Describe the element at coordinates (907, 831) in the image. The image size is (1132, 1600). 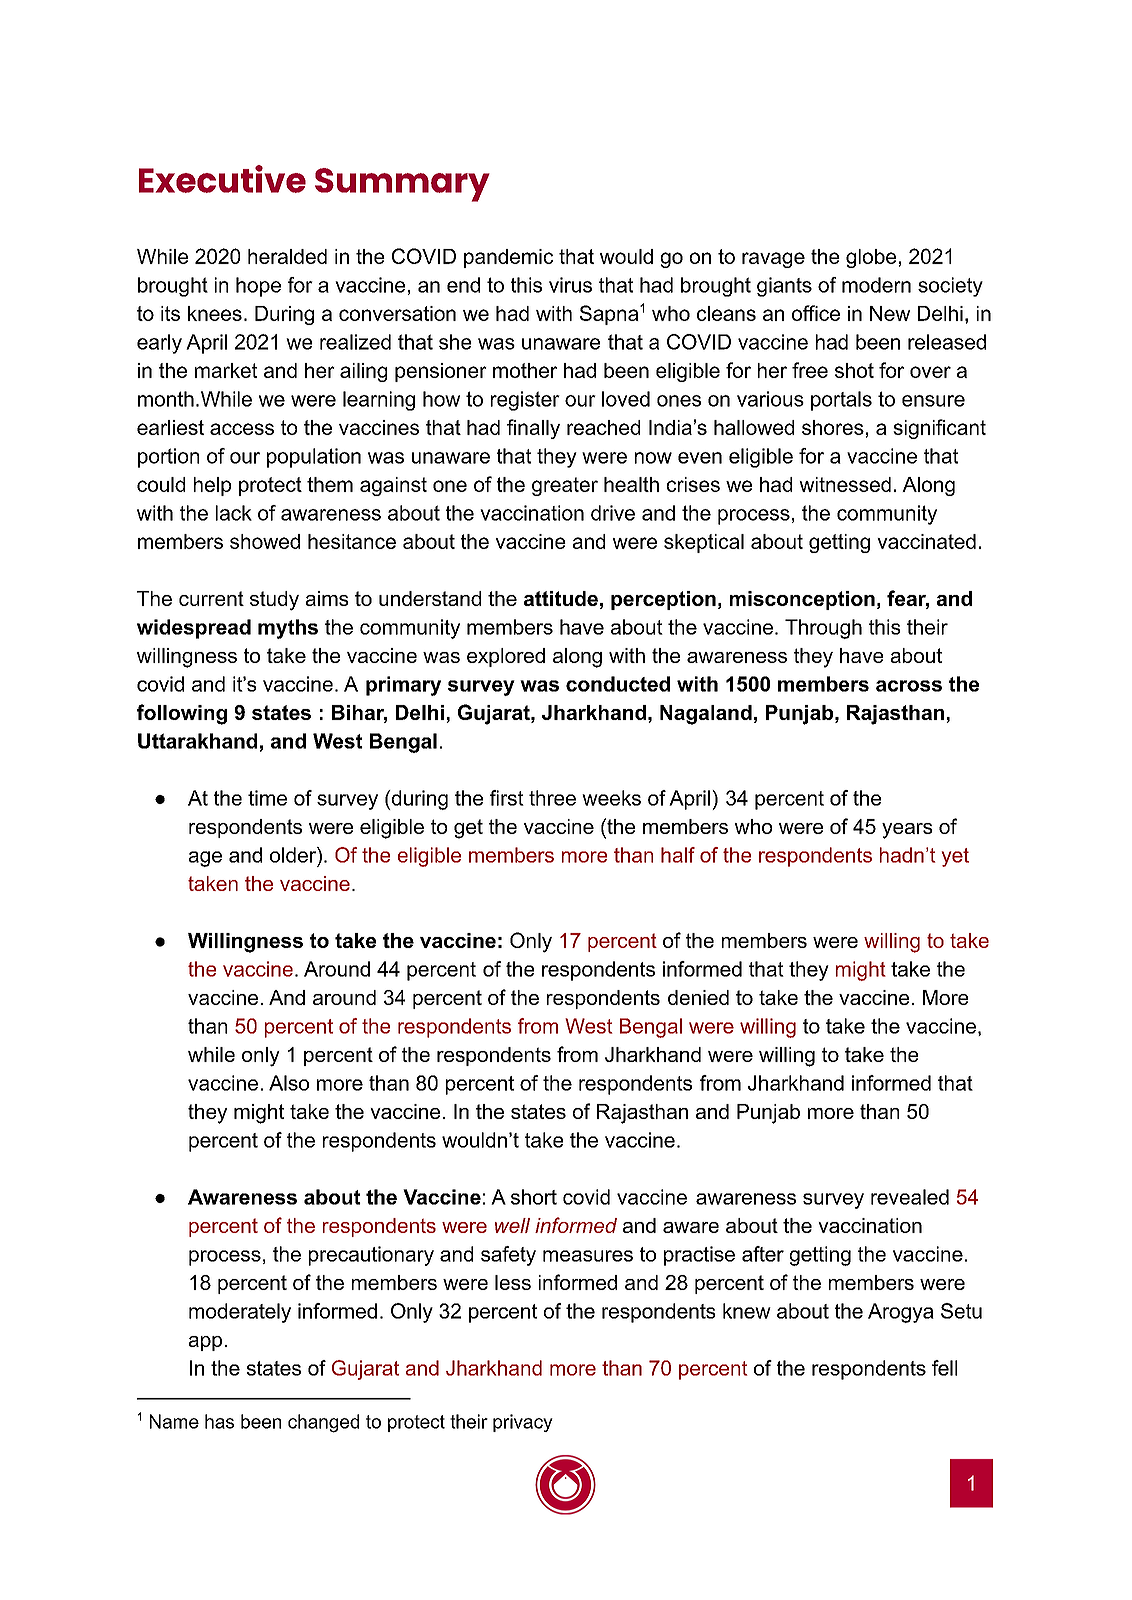
I see `years` at that location.
